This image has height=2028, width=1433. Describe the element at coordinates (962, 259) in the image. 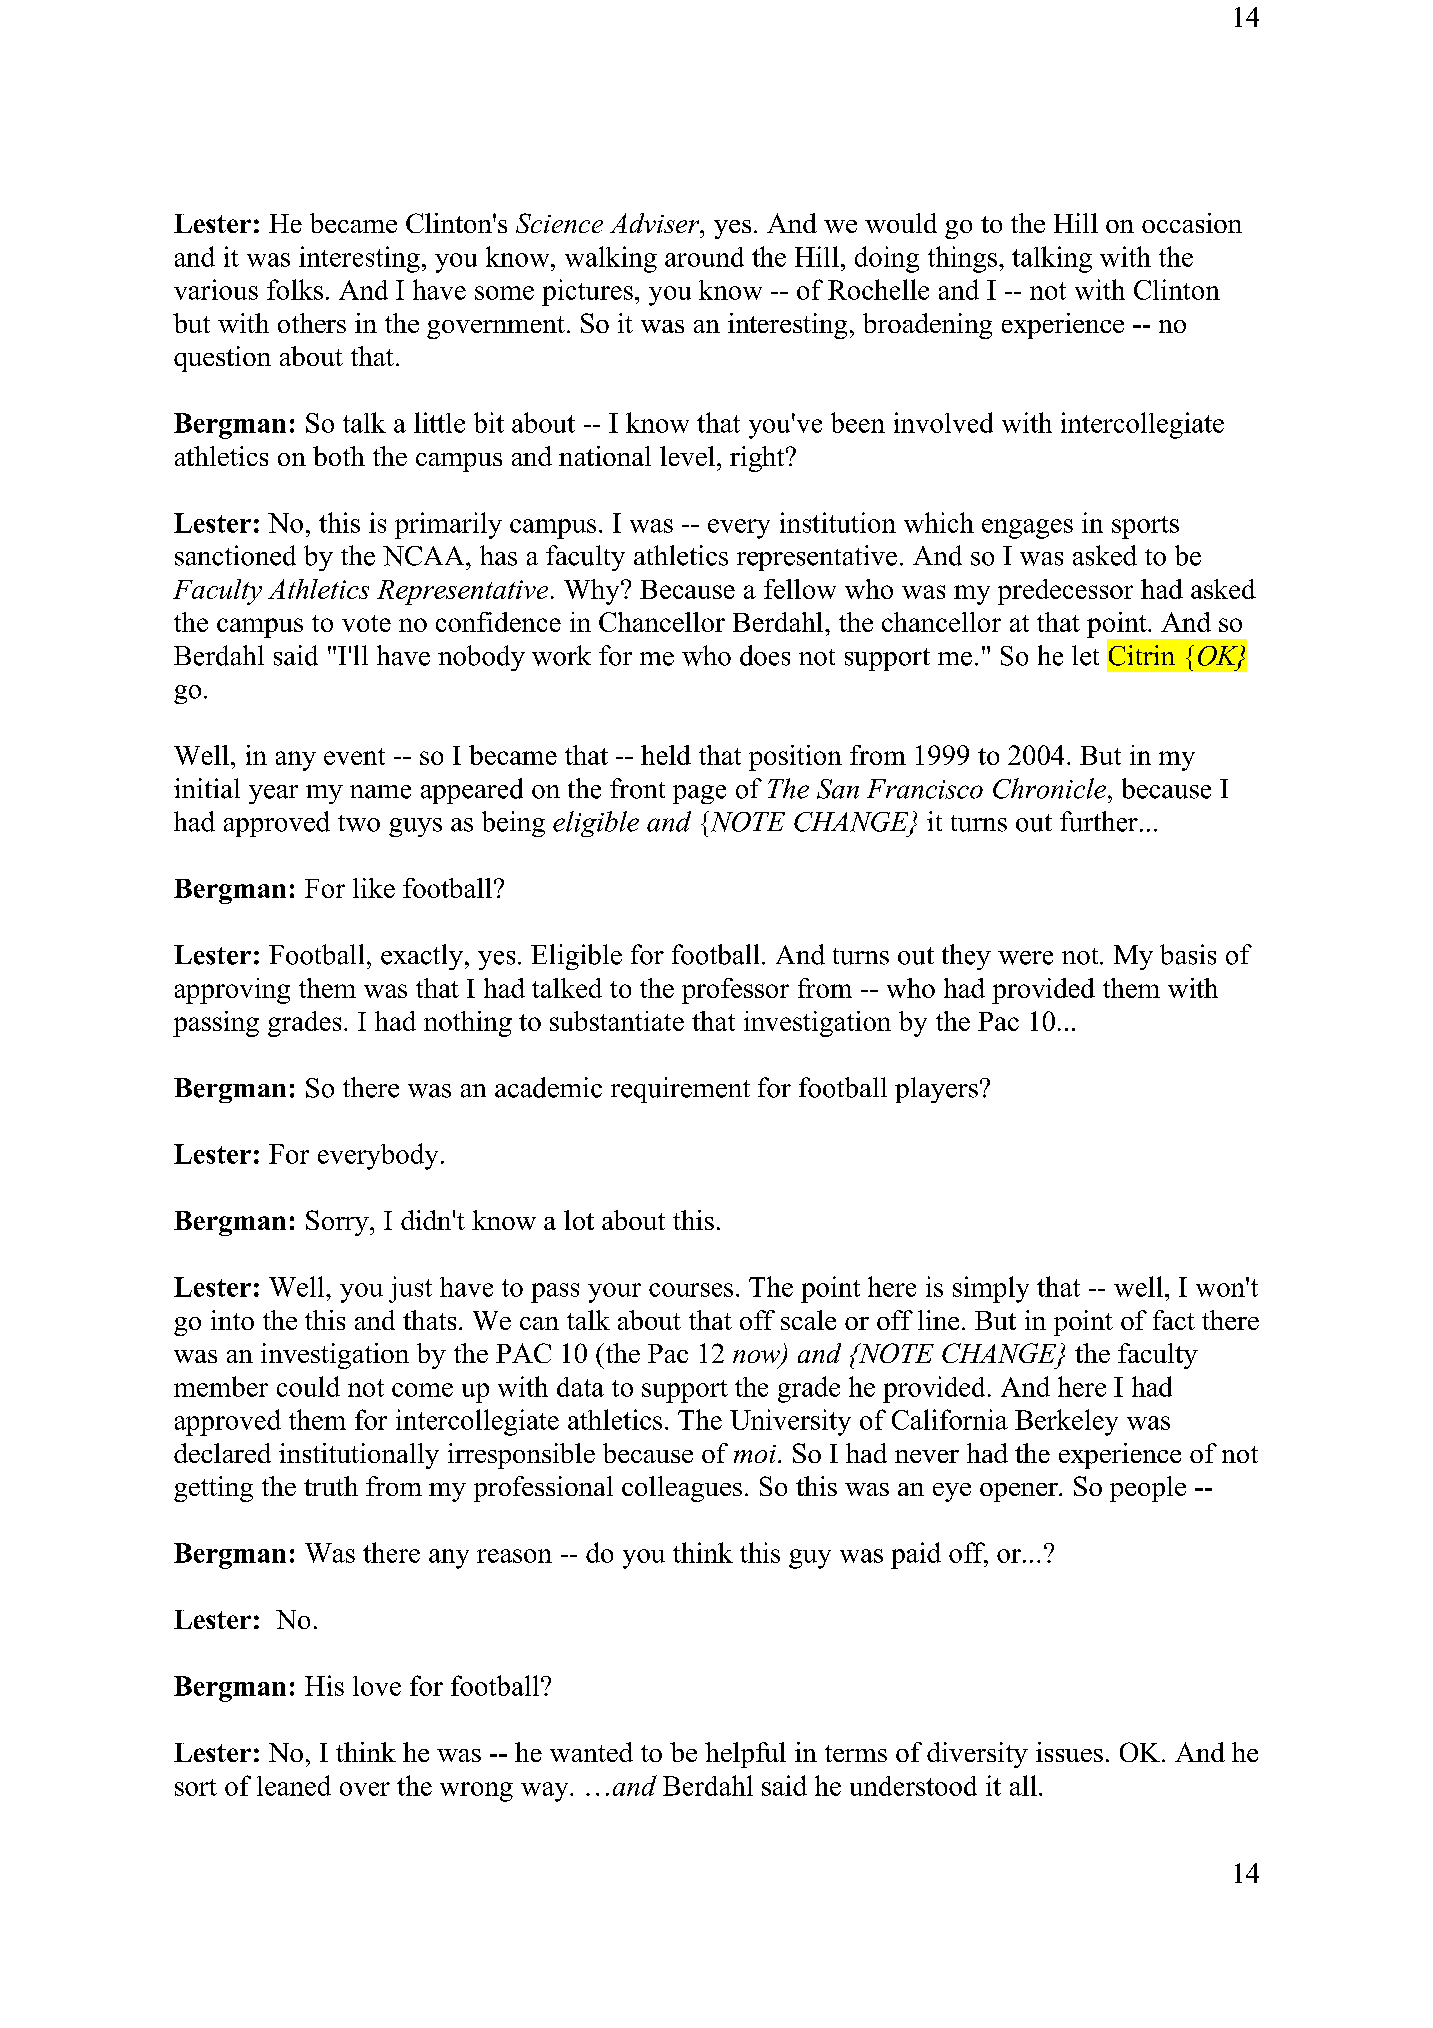

I see `things` at that location.
